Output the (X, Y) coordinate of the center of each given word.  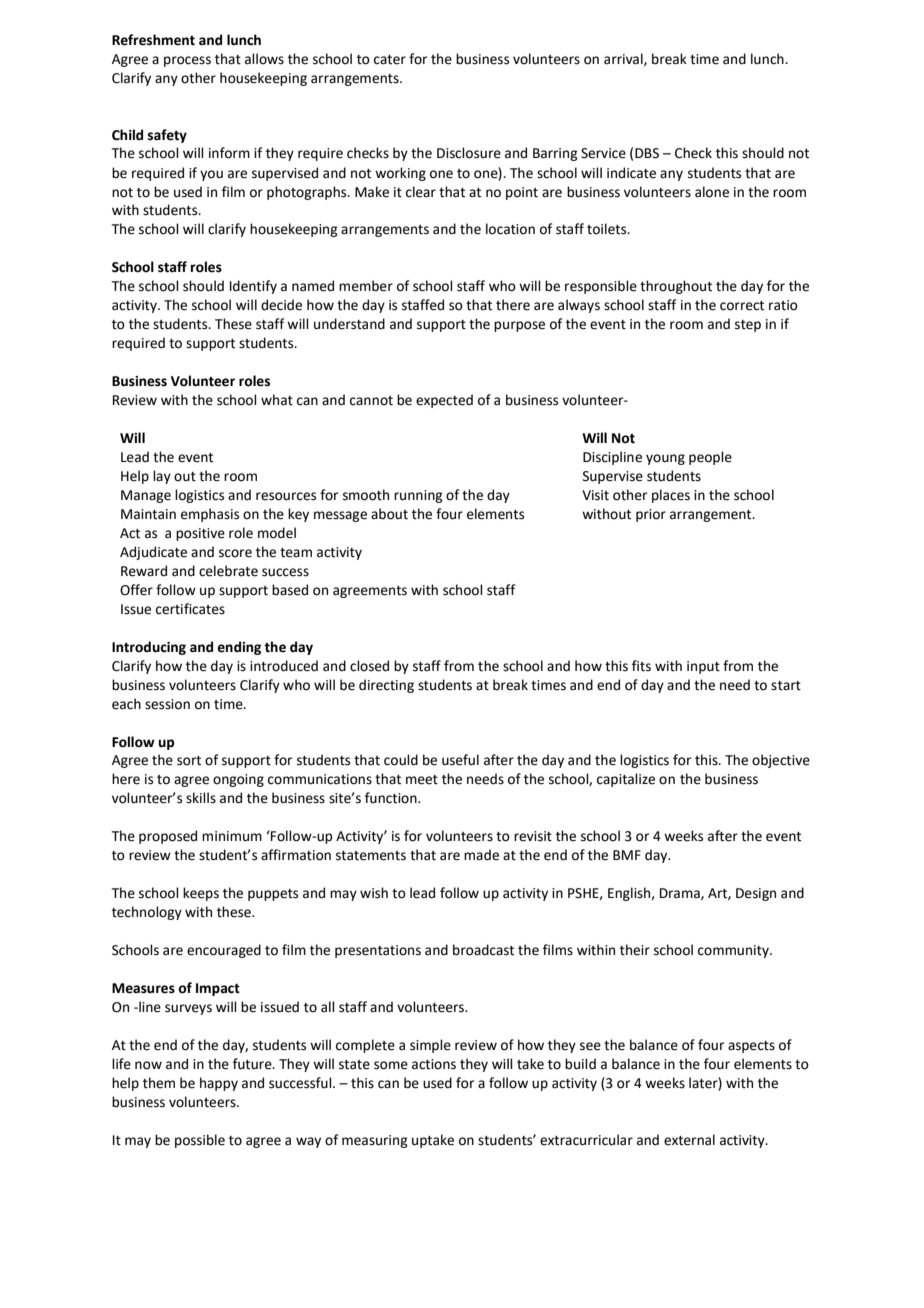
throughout (676, 287)
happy (219, 1084)
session (167, 704)
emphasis (210, 515)
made (481, 855)
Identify (253, 287)
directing (386, 686)
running (418, 496)
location (510, 229)
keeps (201, 894)
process (187, 61)
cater (390, 60)
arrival (624, 59)
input (703, 667)
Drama (681, 894)
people (710, 458)
